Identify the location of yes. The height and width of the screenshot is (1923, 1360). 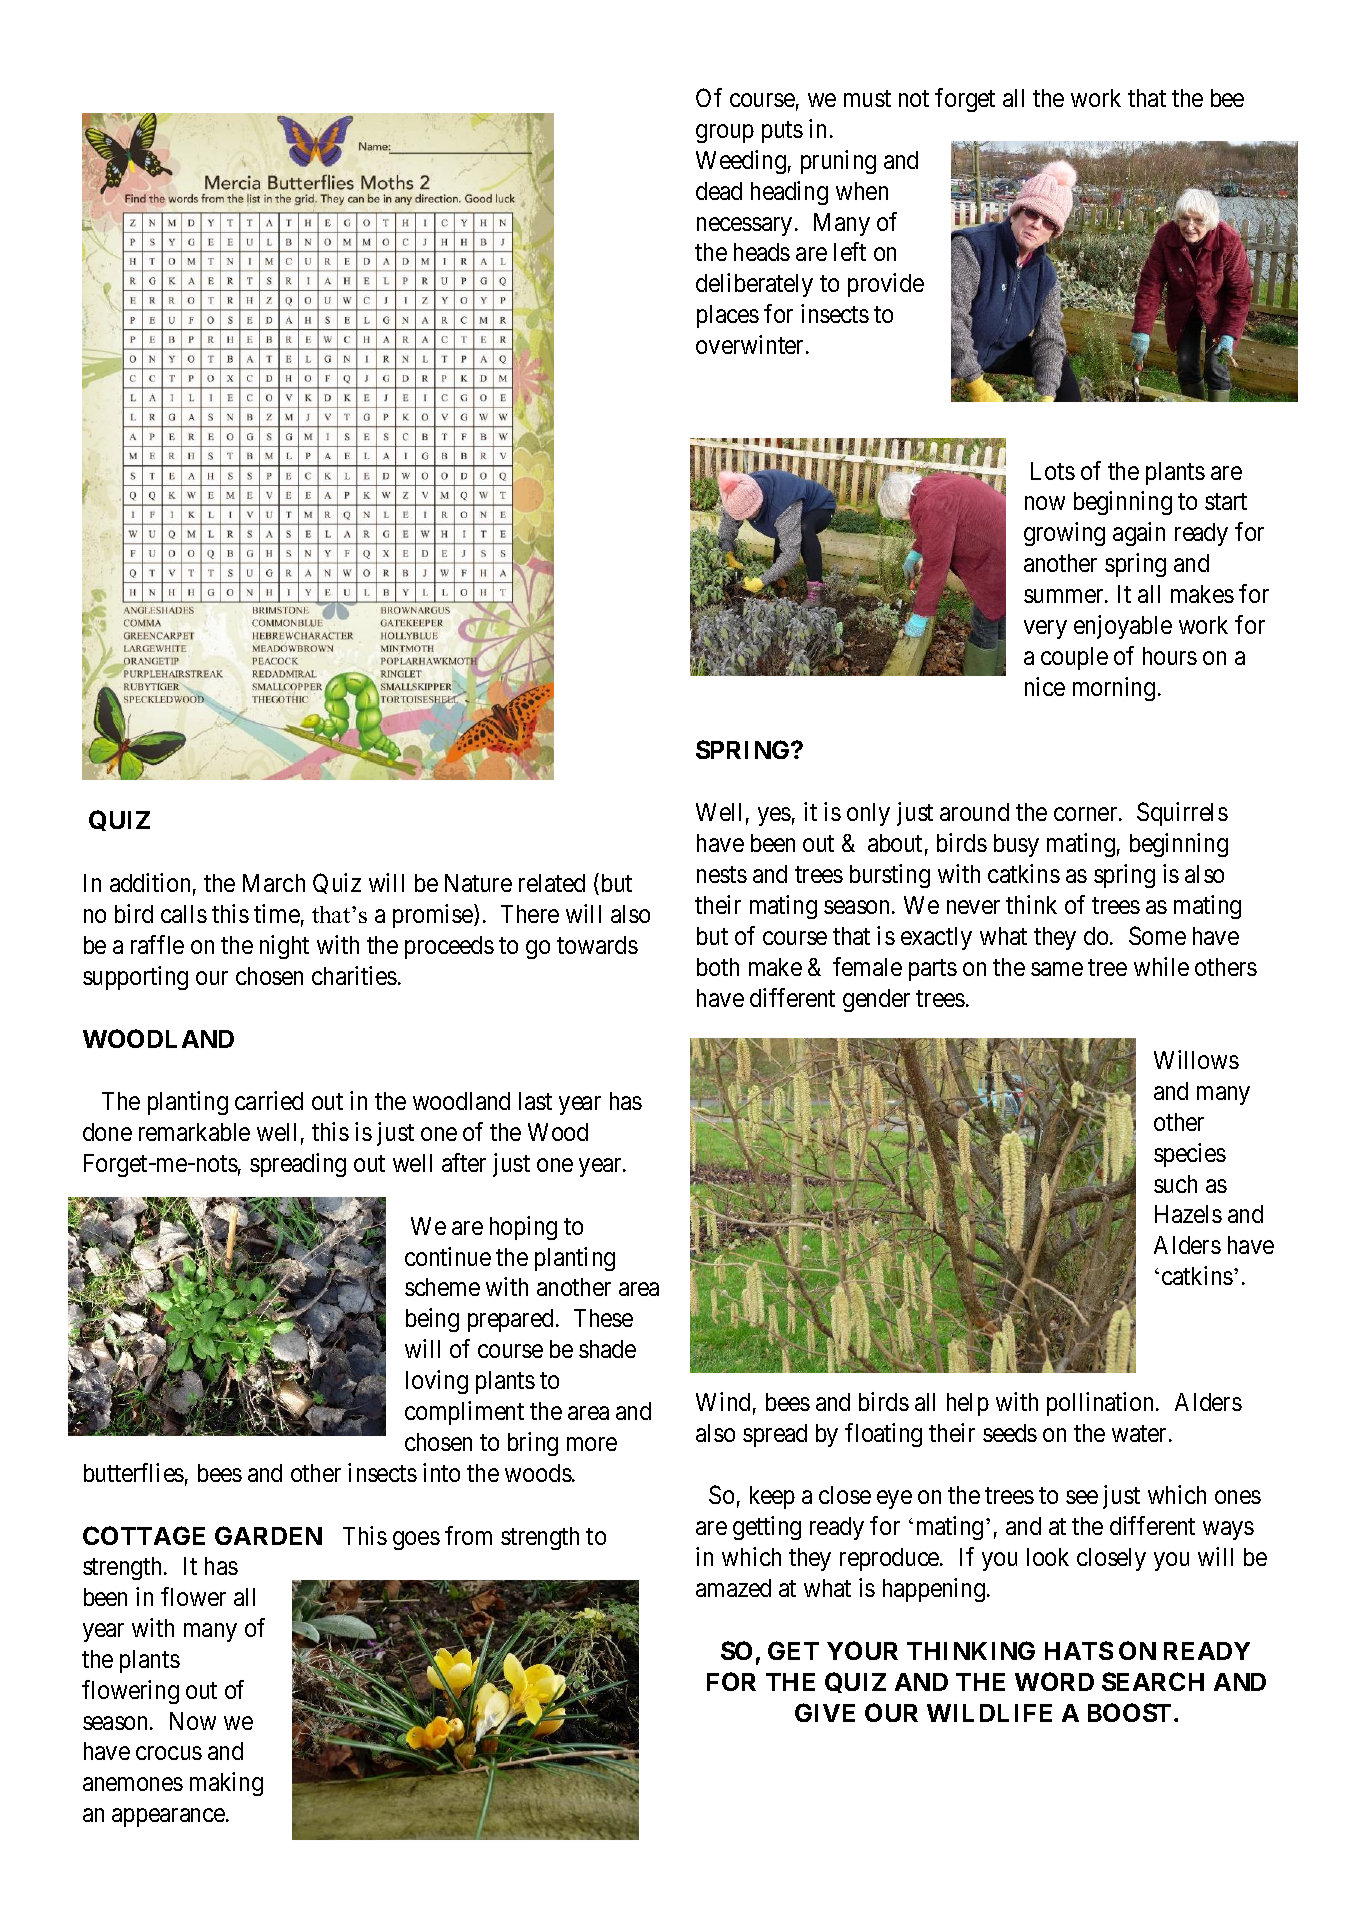
(774, 817).
